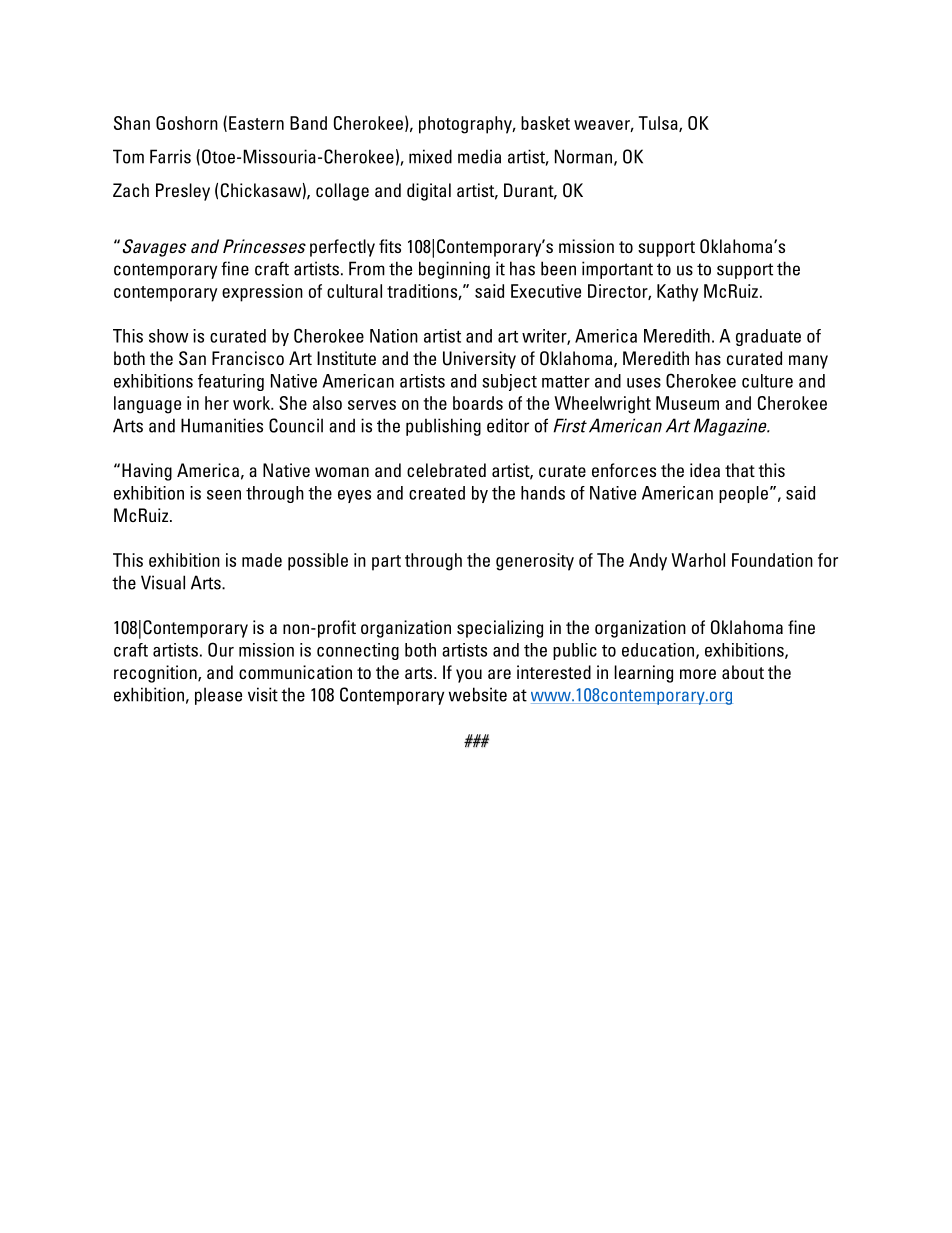 This document has height=1233, width=952. I want to click on Museum, so click(687, 403).
